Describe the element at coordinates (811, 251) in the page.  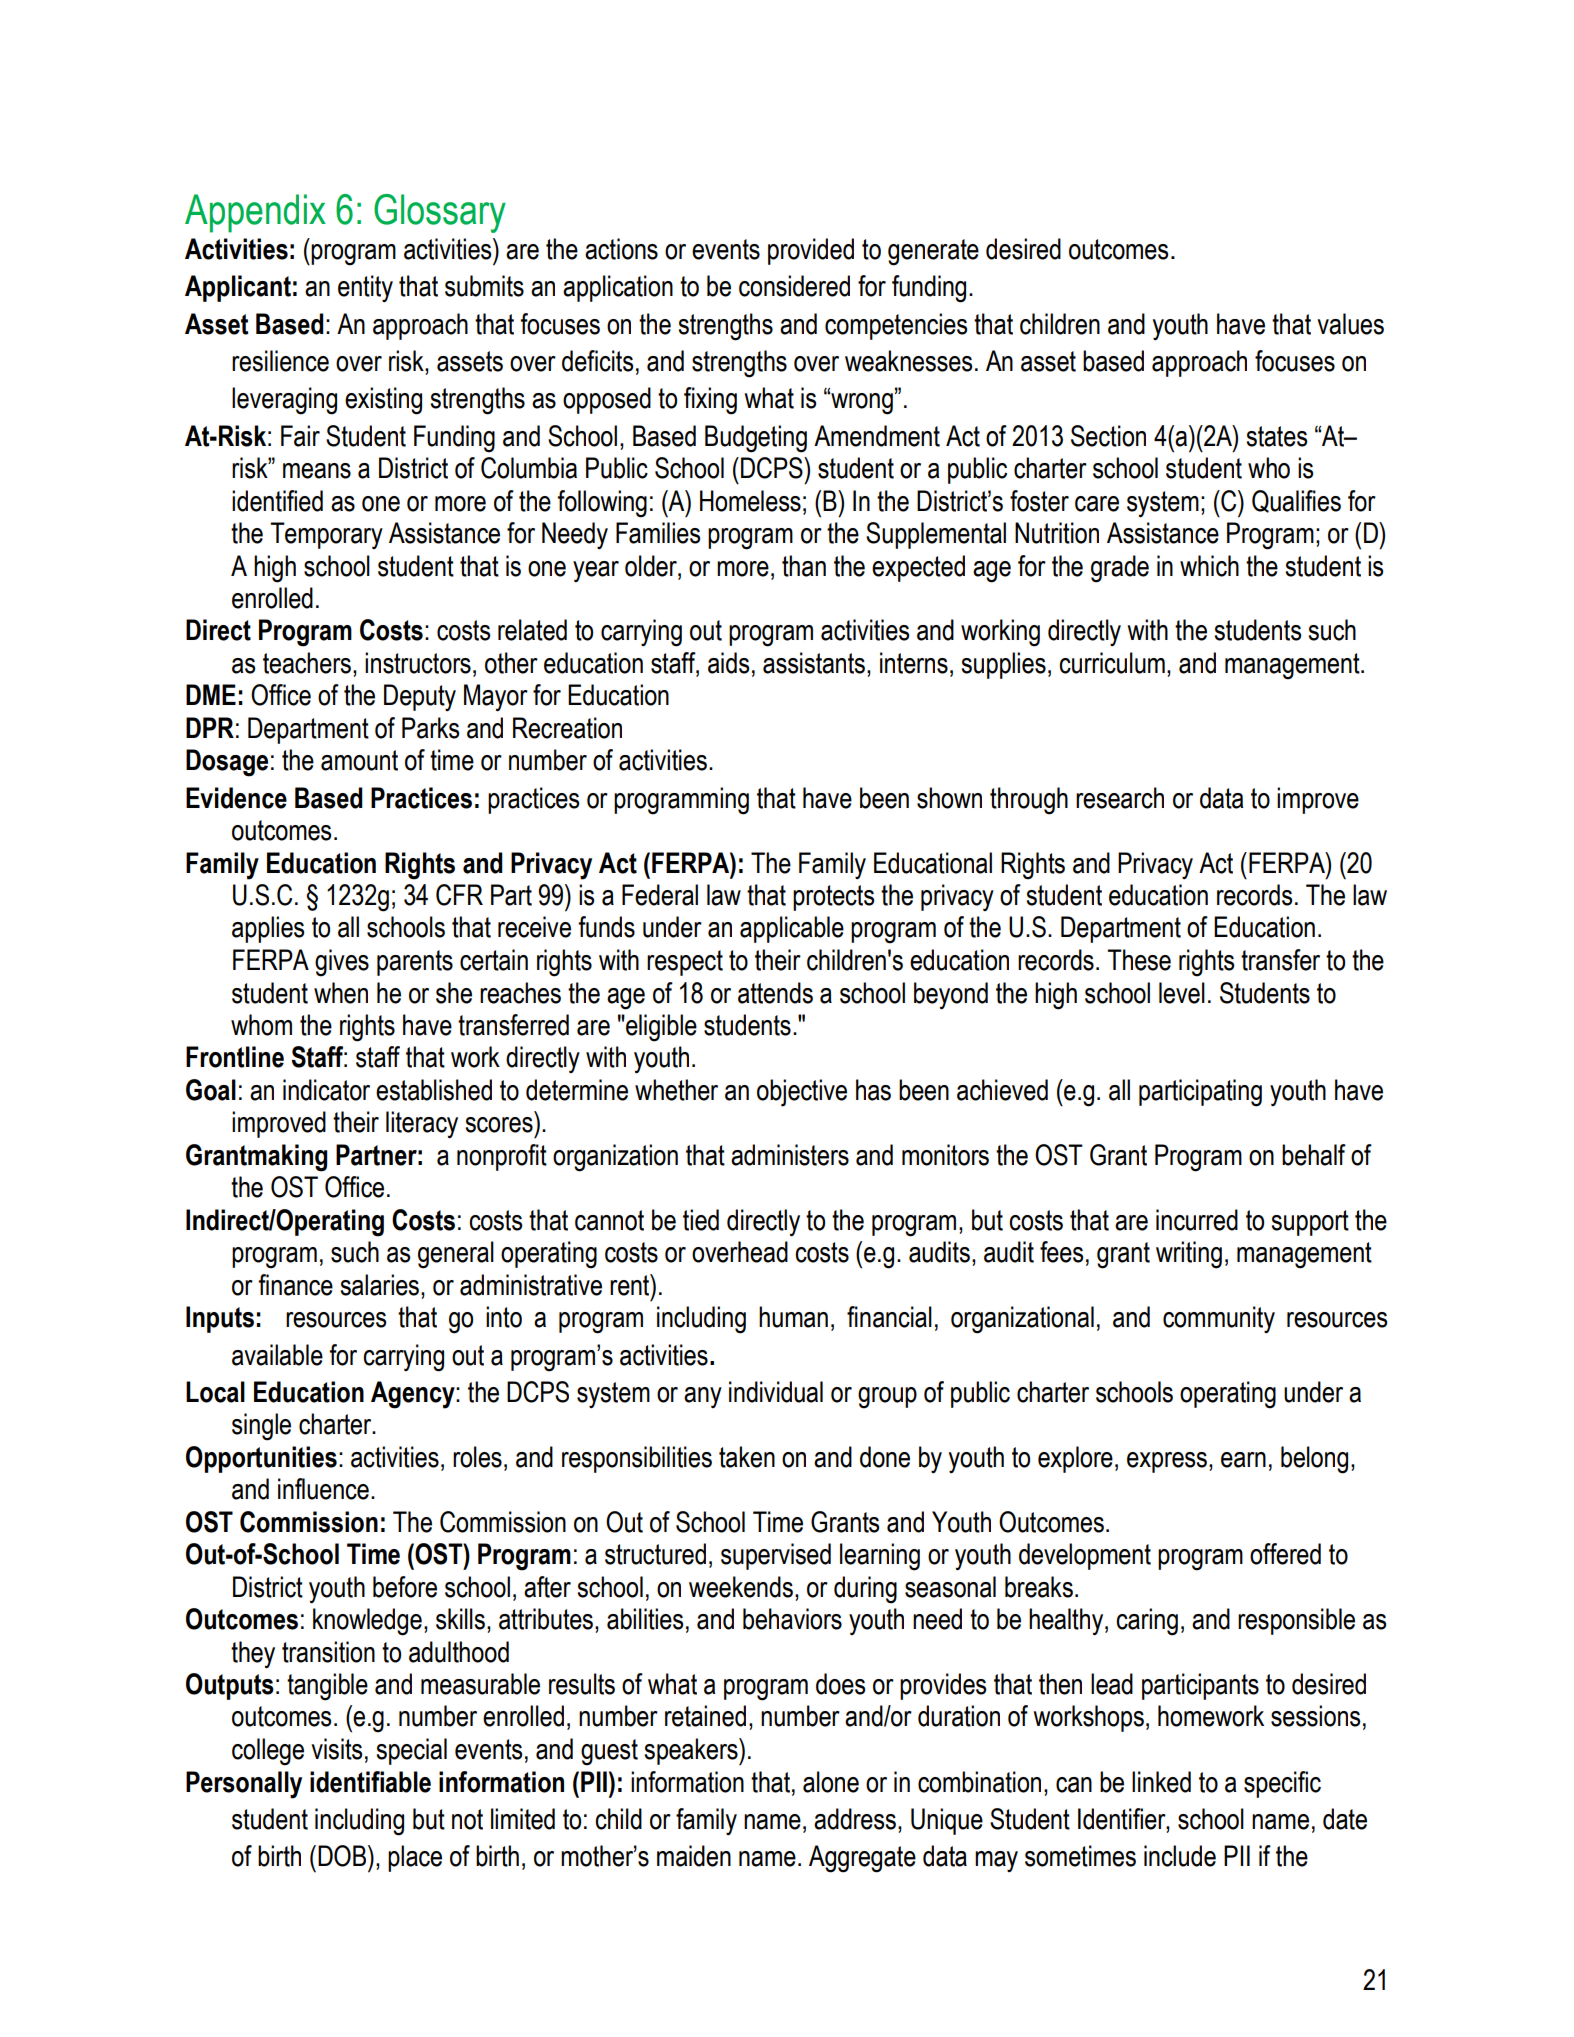
I see `provided` at that location.
